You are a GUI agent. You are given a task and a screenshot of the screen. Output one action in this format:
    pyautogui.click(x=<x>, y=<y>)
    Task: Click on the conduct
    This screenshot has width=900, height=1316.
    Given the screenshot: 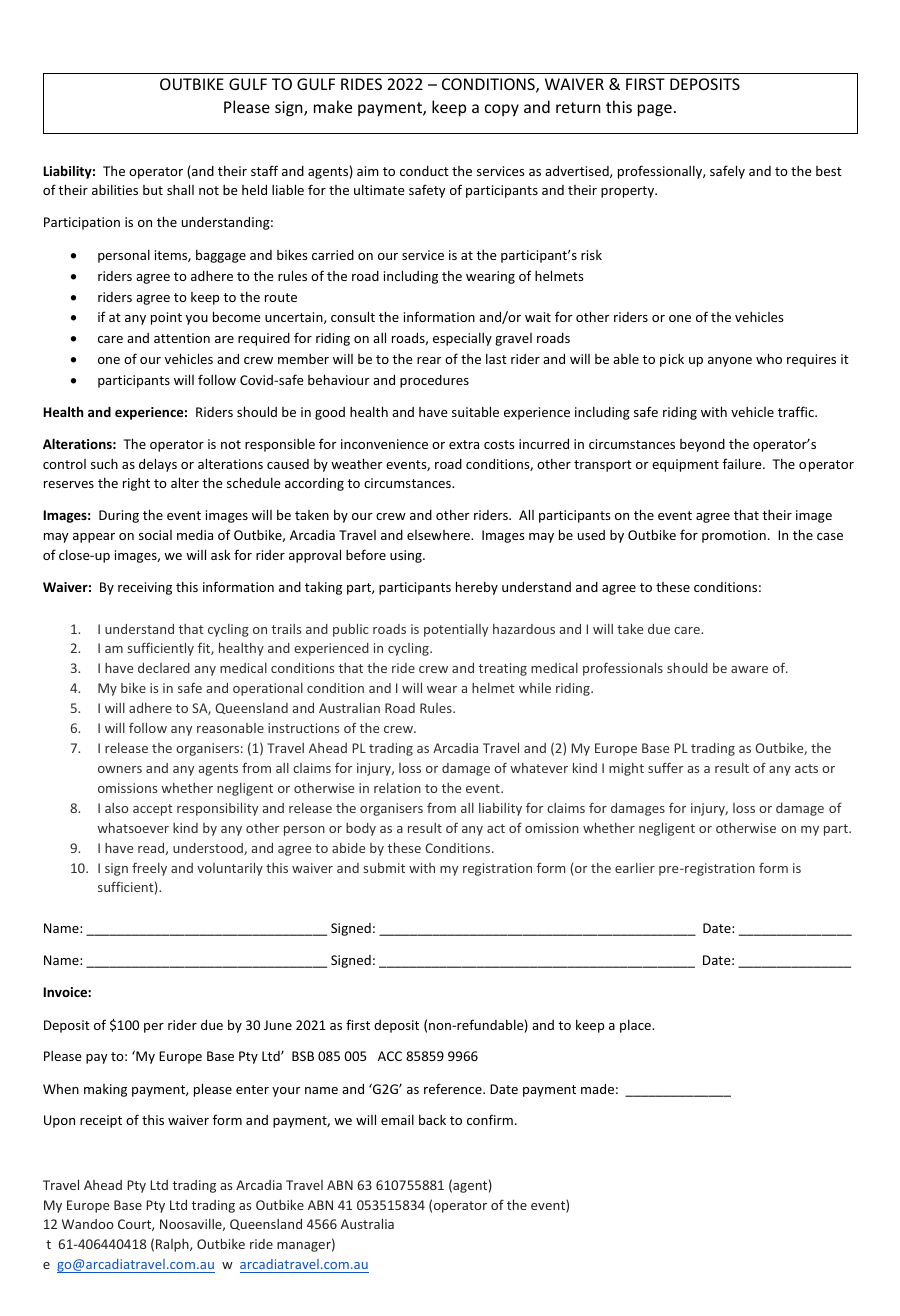 What is the action you would take?
    pyautogui.click(x=424, y=171)
